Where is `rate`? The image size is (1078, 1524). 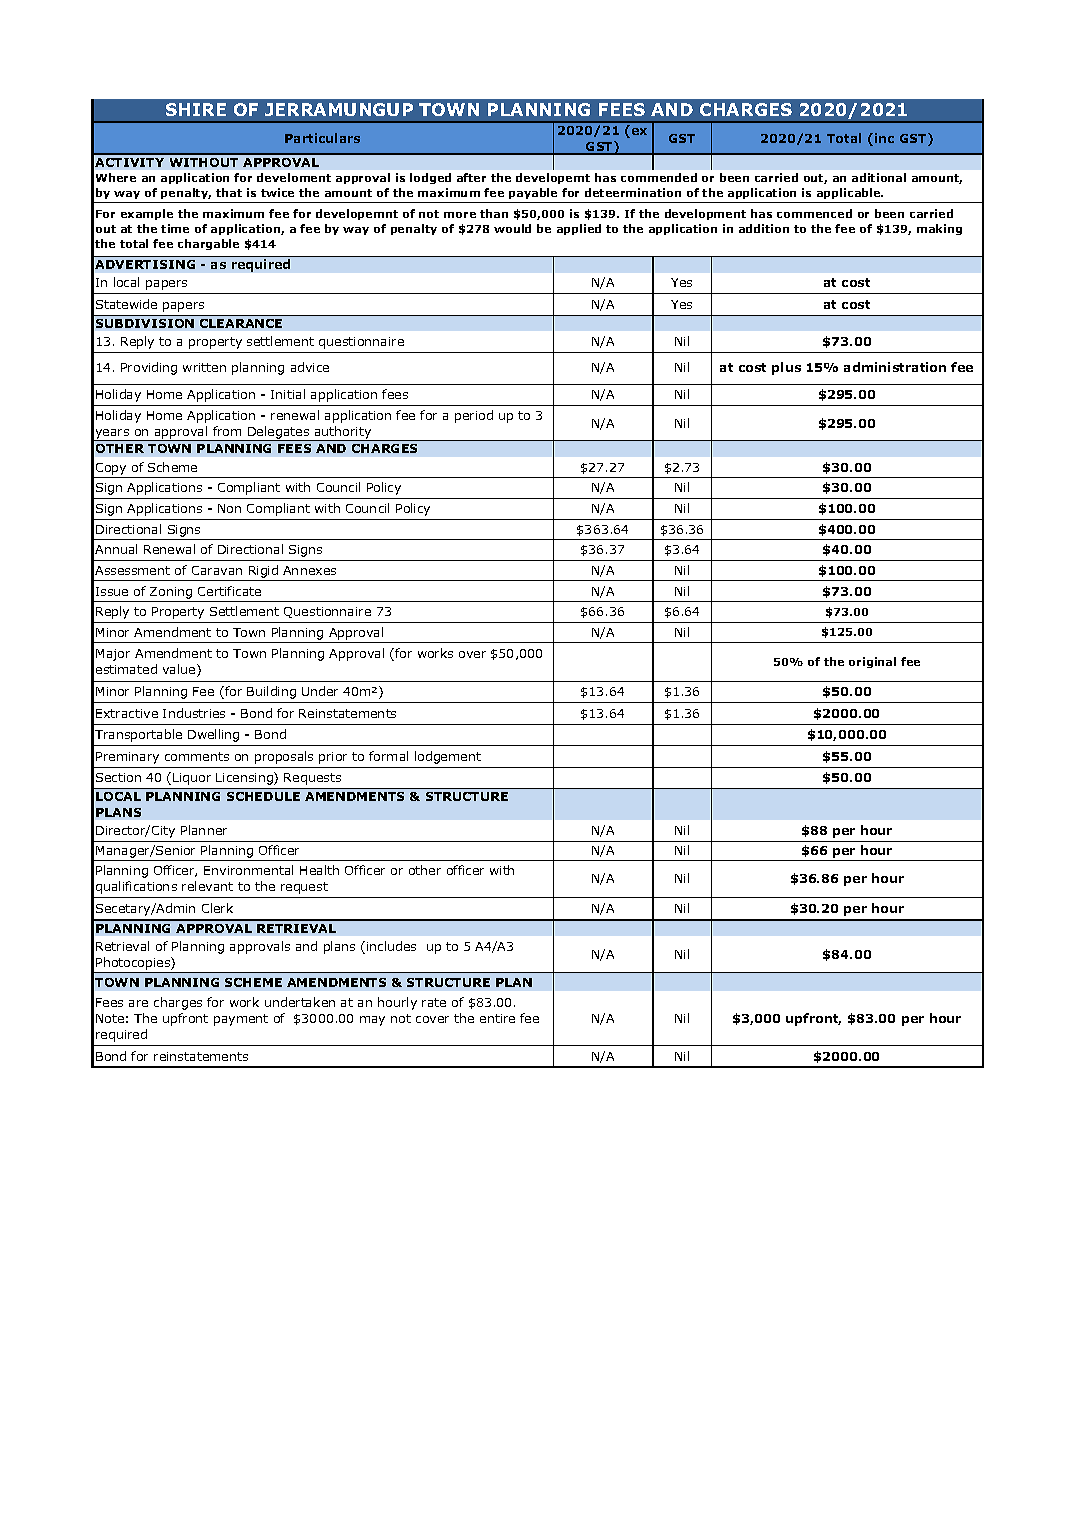 rate is located at coordinates (434, 1002).
